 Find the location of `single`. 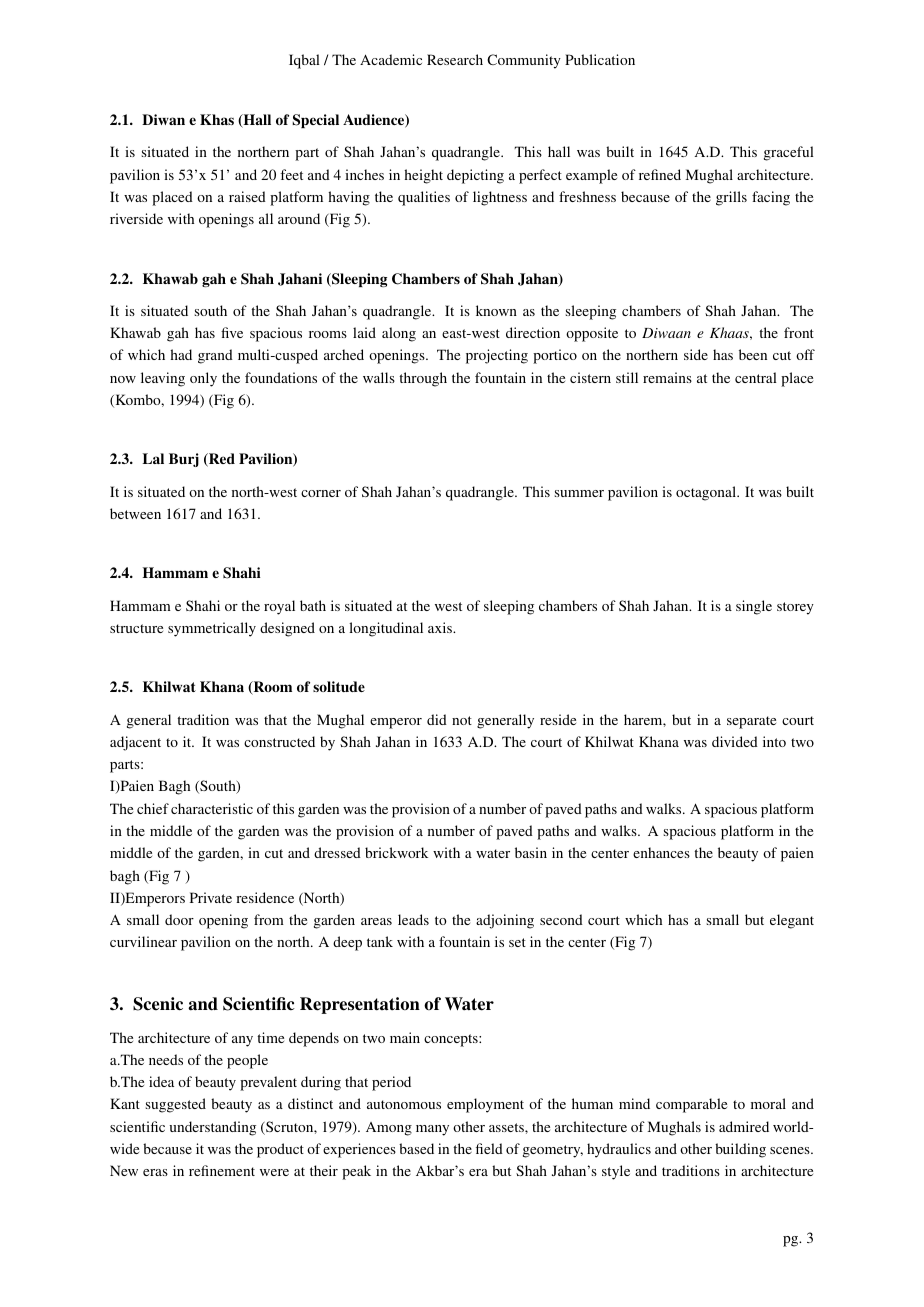

single is located at coordinates (754, 607).
